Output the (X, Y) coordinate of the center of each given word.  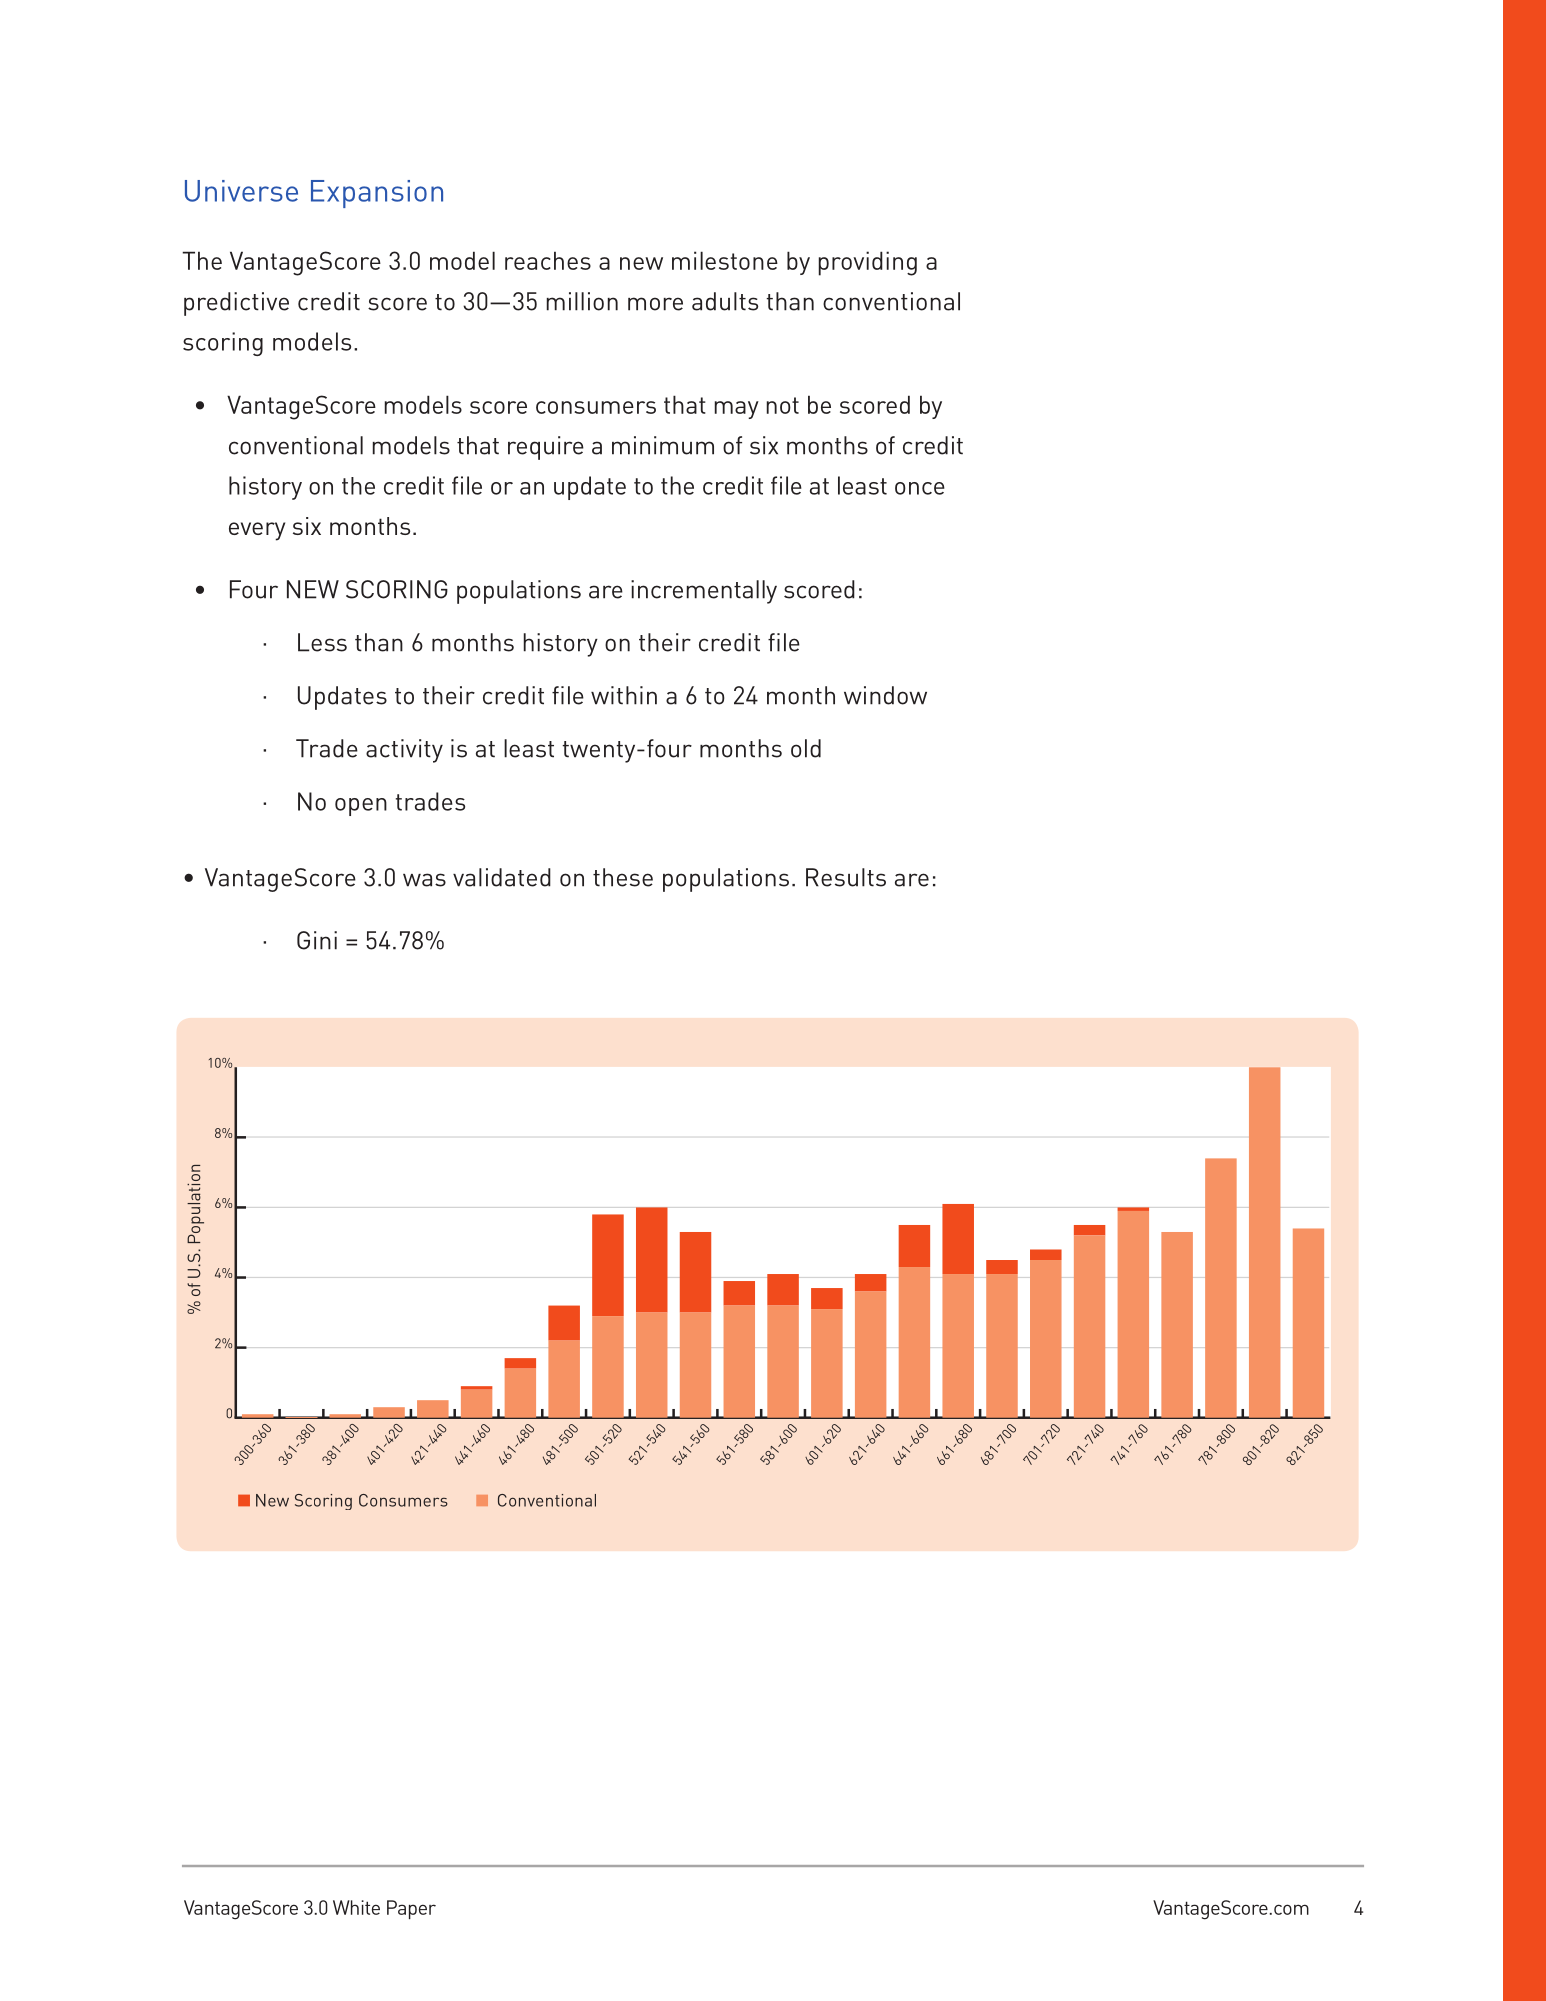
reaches (548, 260)
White (356, 1907)
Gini (317, 940)
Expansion (377, 194)
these (623, 877)
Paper (411, 1909)
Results (846, 877)
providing (868, 263)
